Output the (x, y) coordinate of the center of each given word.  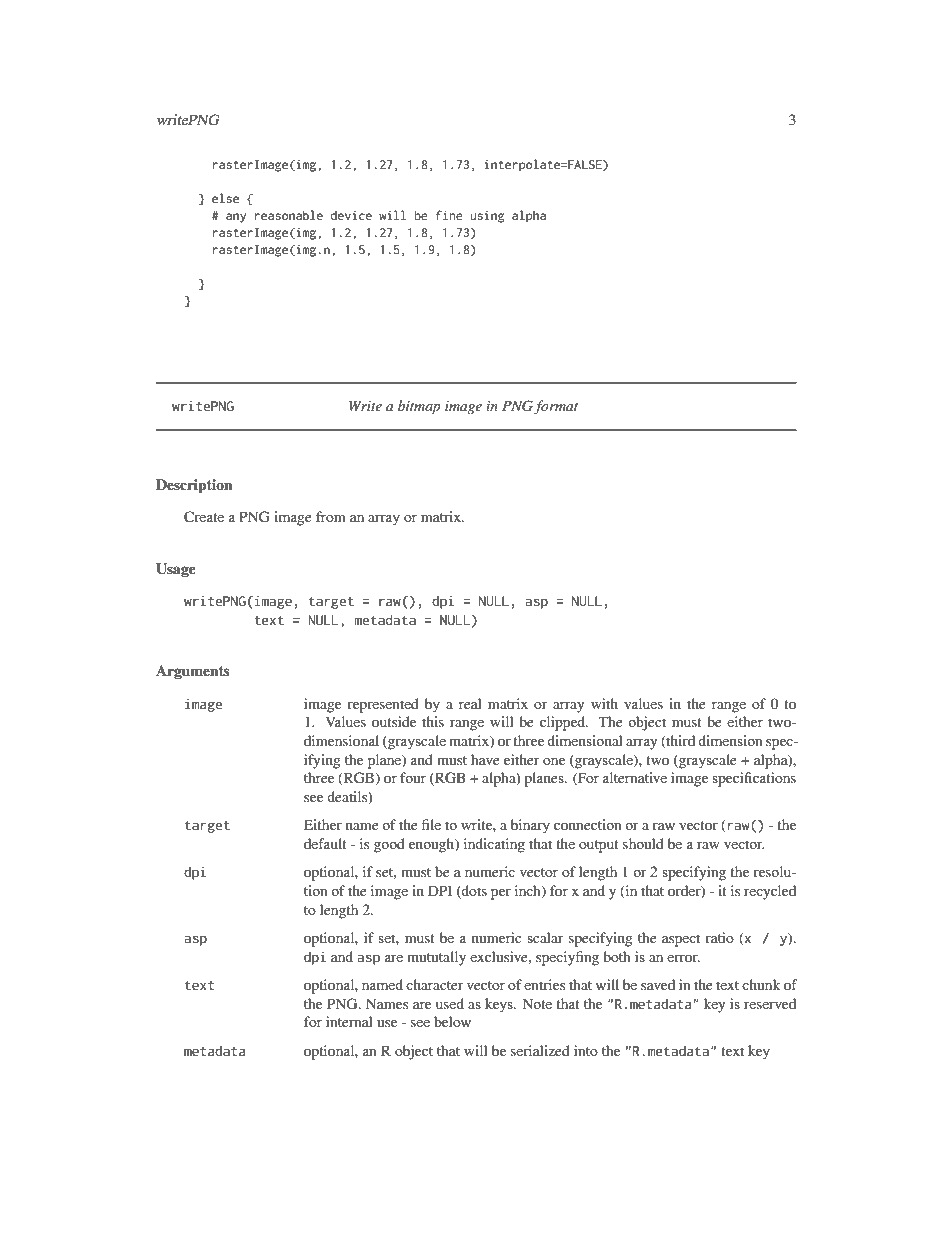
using (487, 217)
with (604, 703)
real (470, 703)
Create (204, 517)
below (452, 1021)
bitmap (419, 407)
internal (349, 1021)
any (236, 218)
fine (449, 215)
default (325, 843)
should (643, 843)
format (556, 407)
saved (658, 984)
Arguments (193, 672)
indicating (494, 845)
